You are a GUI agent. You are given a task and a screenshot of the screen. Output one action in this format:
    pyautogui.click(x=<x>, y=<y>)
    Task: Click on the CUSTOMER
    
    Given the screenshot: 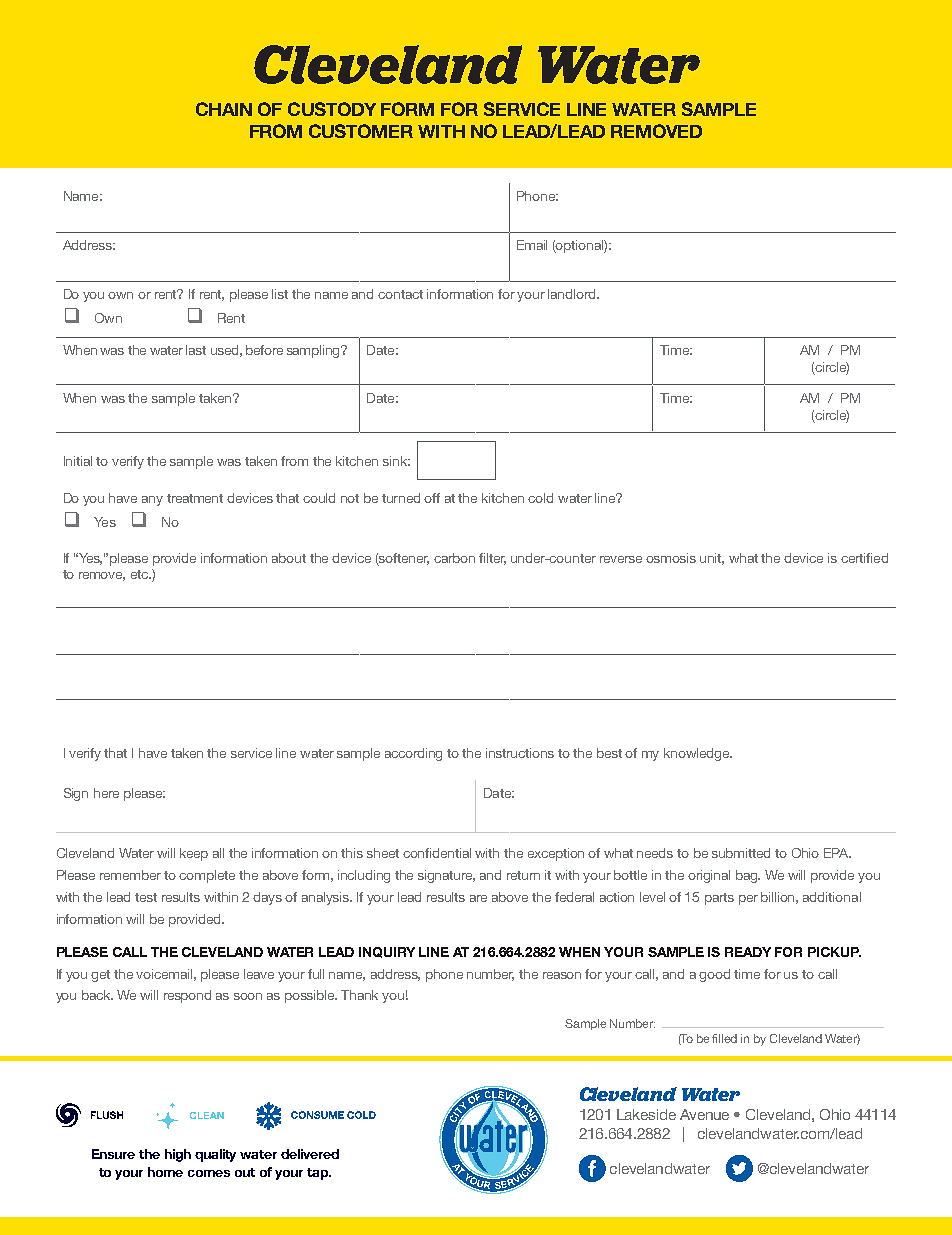 What is the action you would take?
    pyautogui.click(x=361, y=131)
